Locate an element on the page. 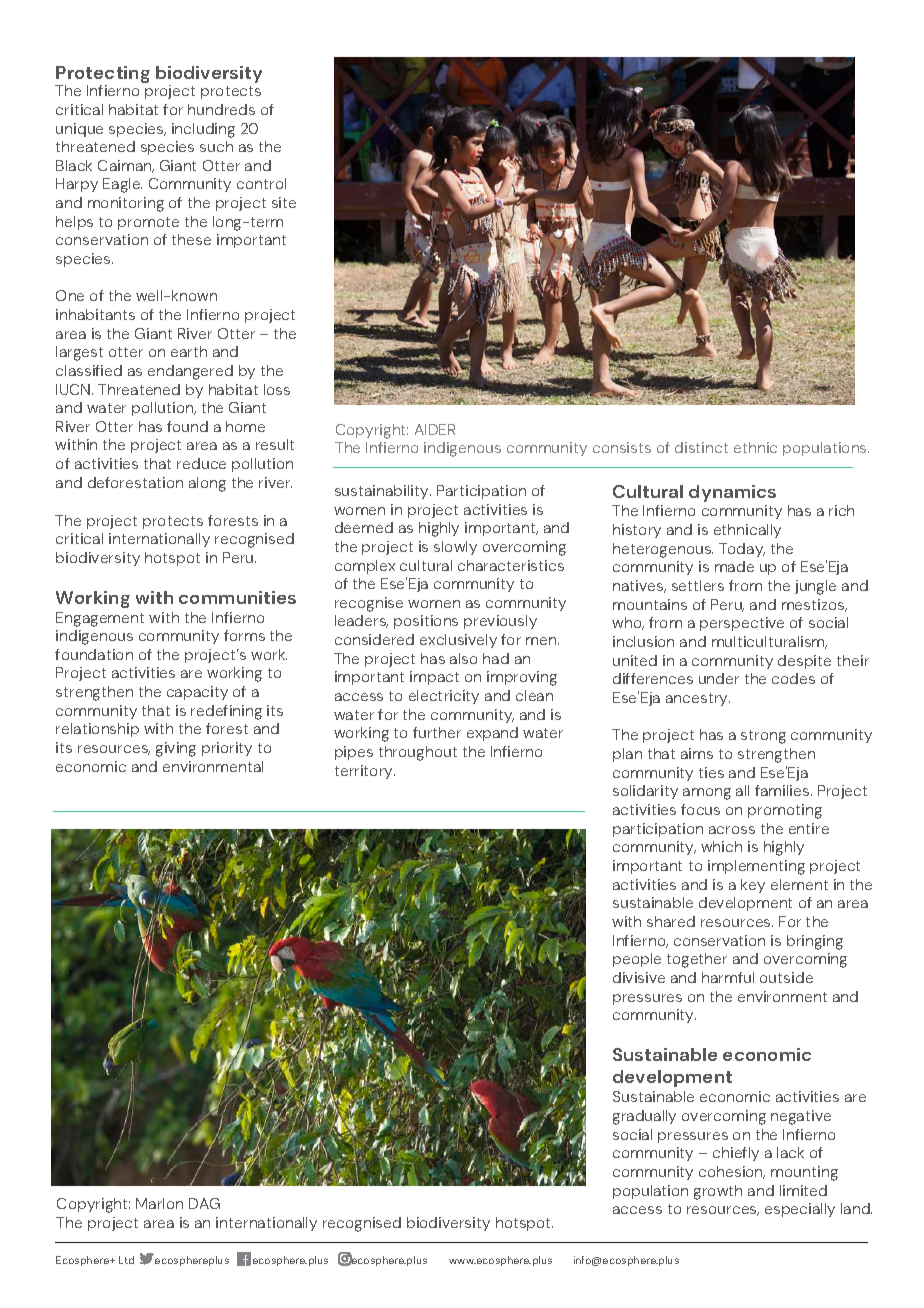 Image resolution: width=924 pixels, height=1308 pixels. especially is located at coordinates (800, 1210).
